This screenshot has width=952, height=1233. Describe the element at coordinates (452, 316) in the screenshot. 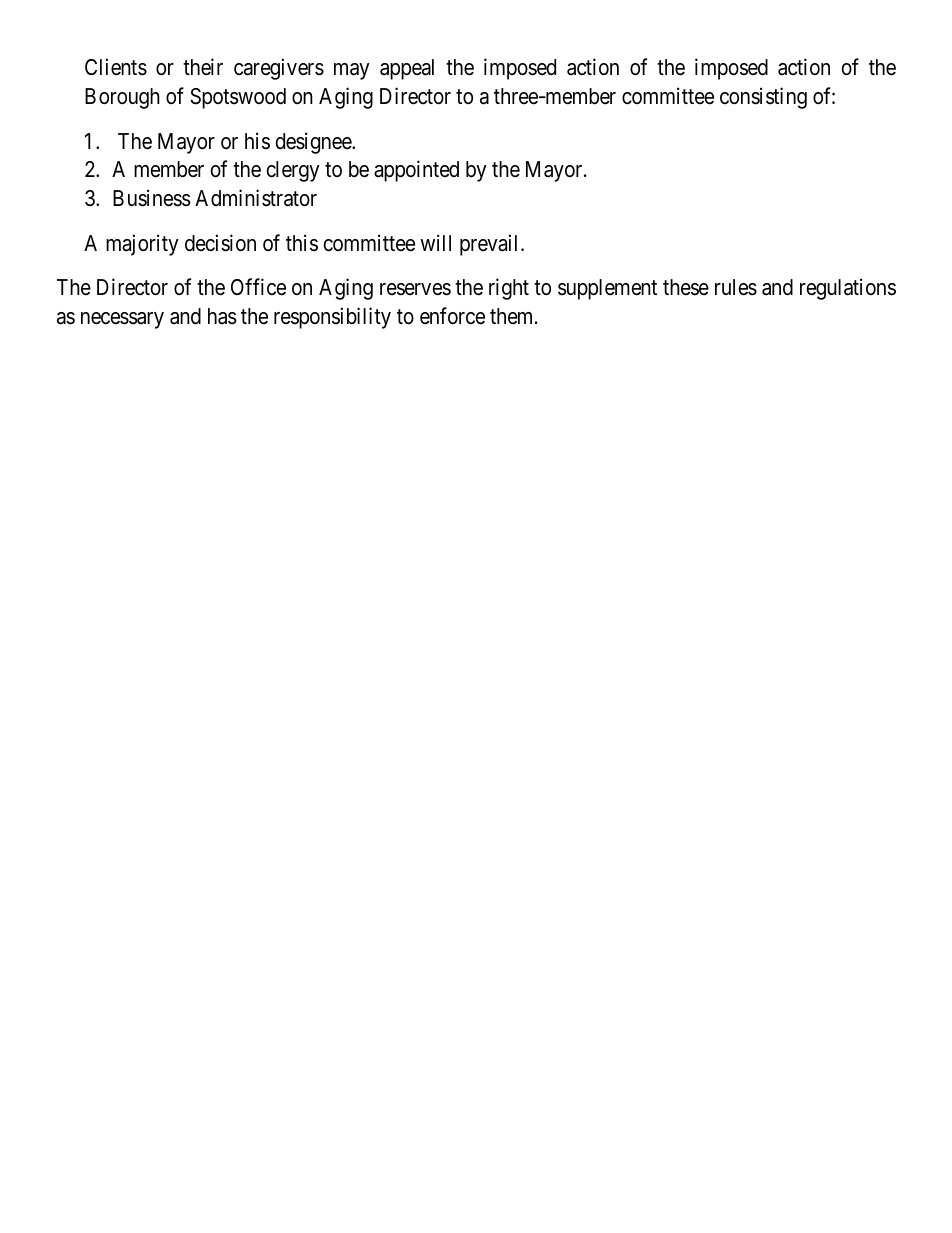

I see `enforce` at that location.
